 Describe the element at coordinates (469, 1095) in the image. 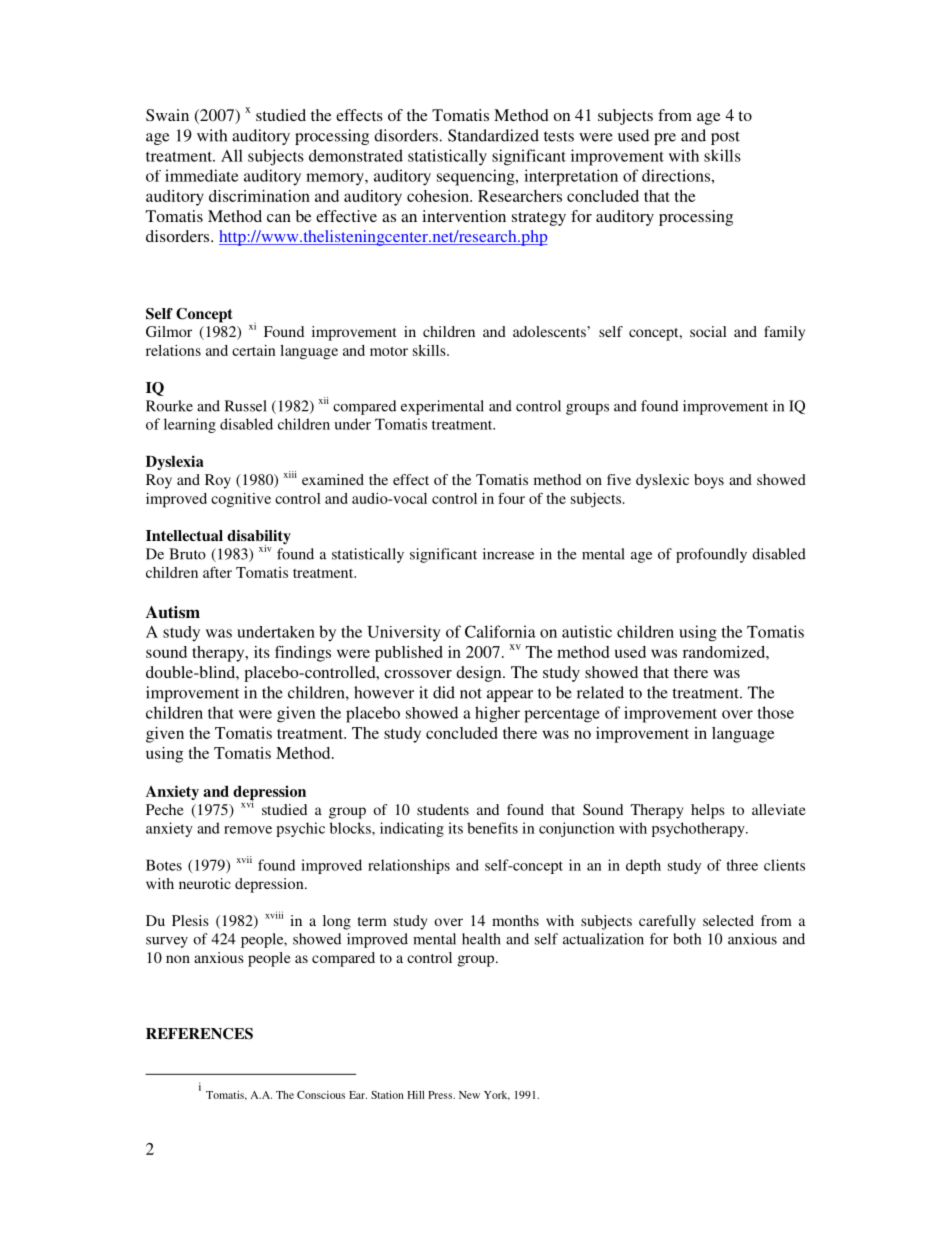

I see `New` at that location.
